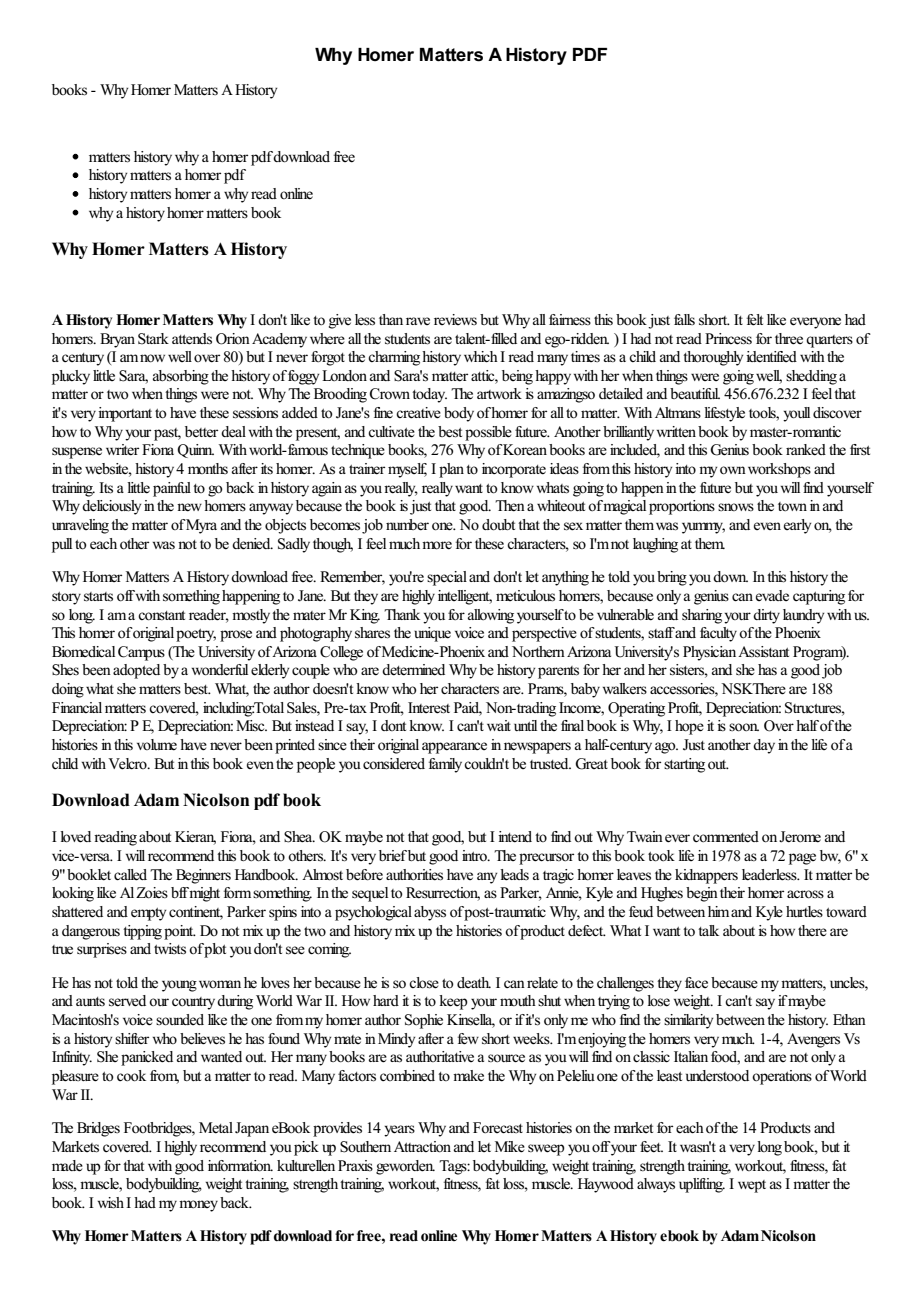 The width and height of the image is (924, 1308). I want to click on identified, so click(771, 357).
